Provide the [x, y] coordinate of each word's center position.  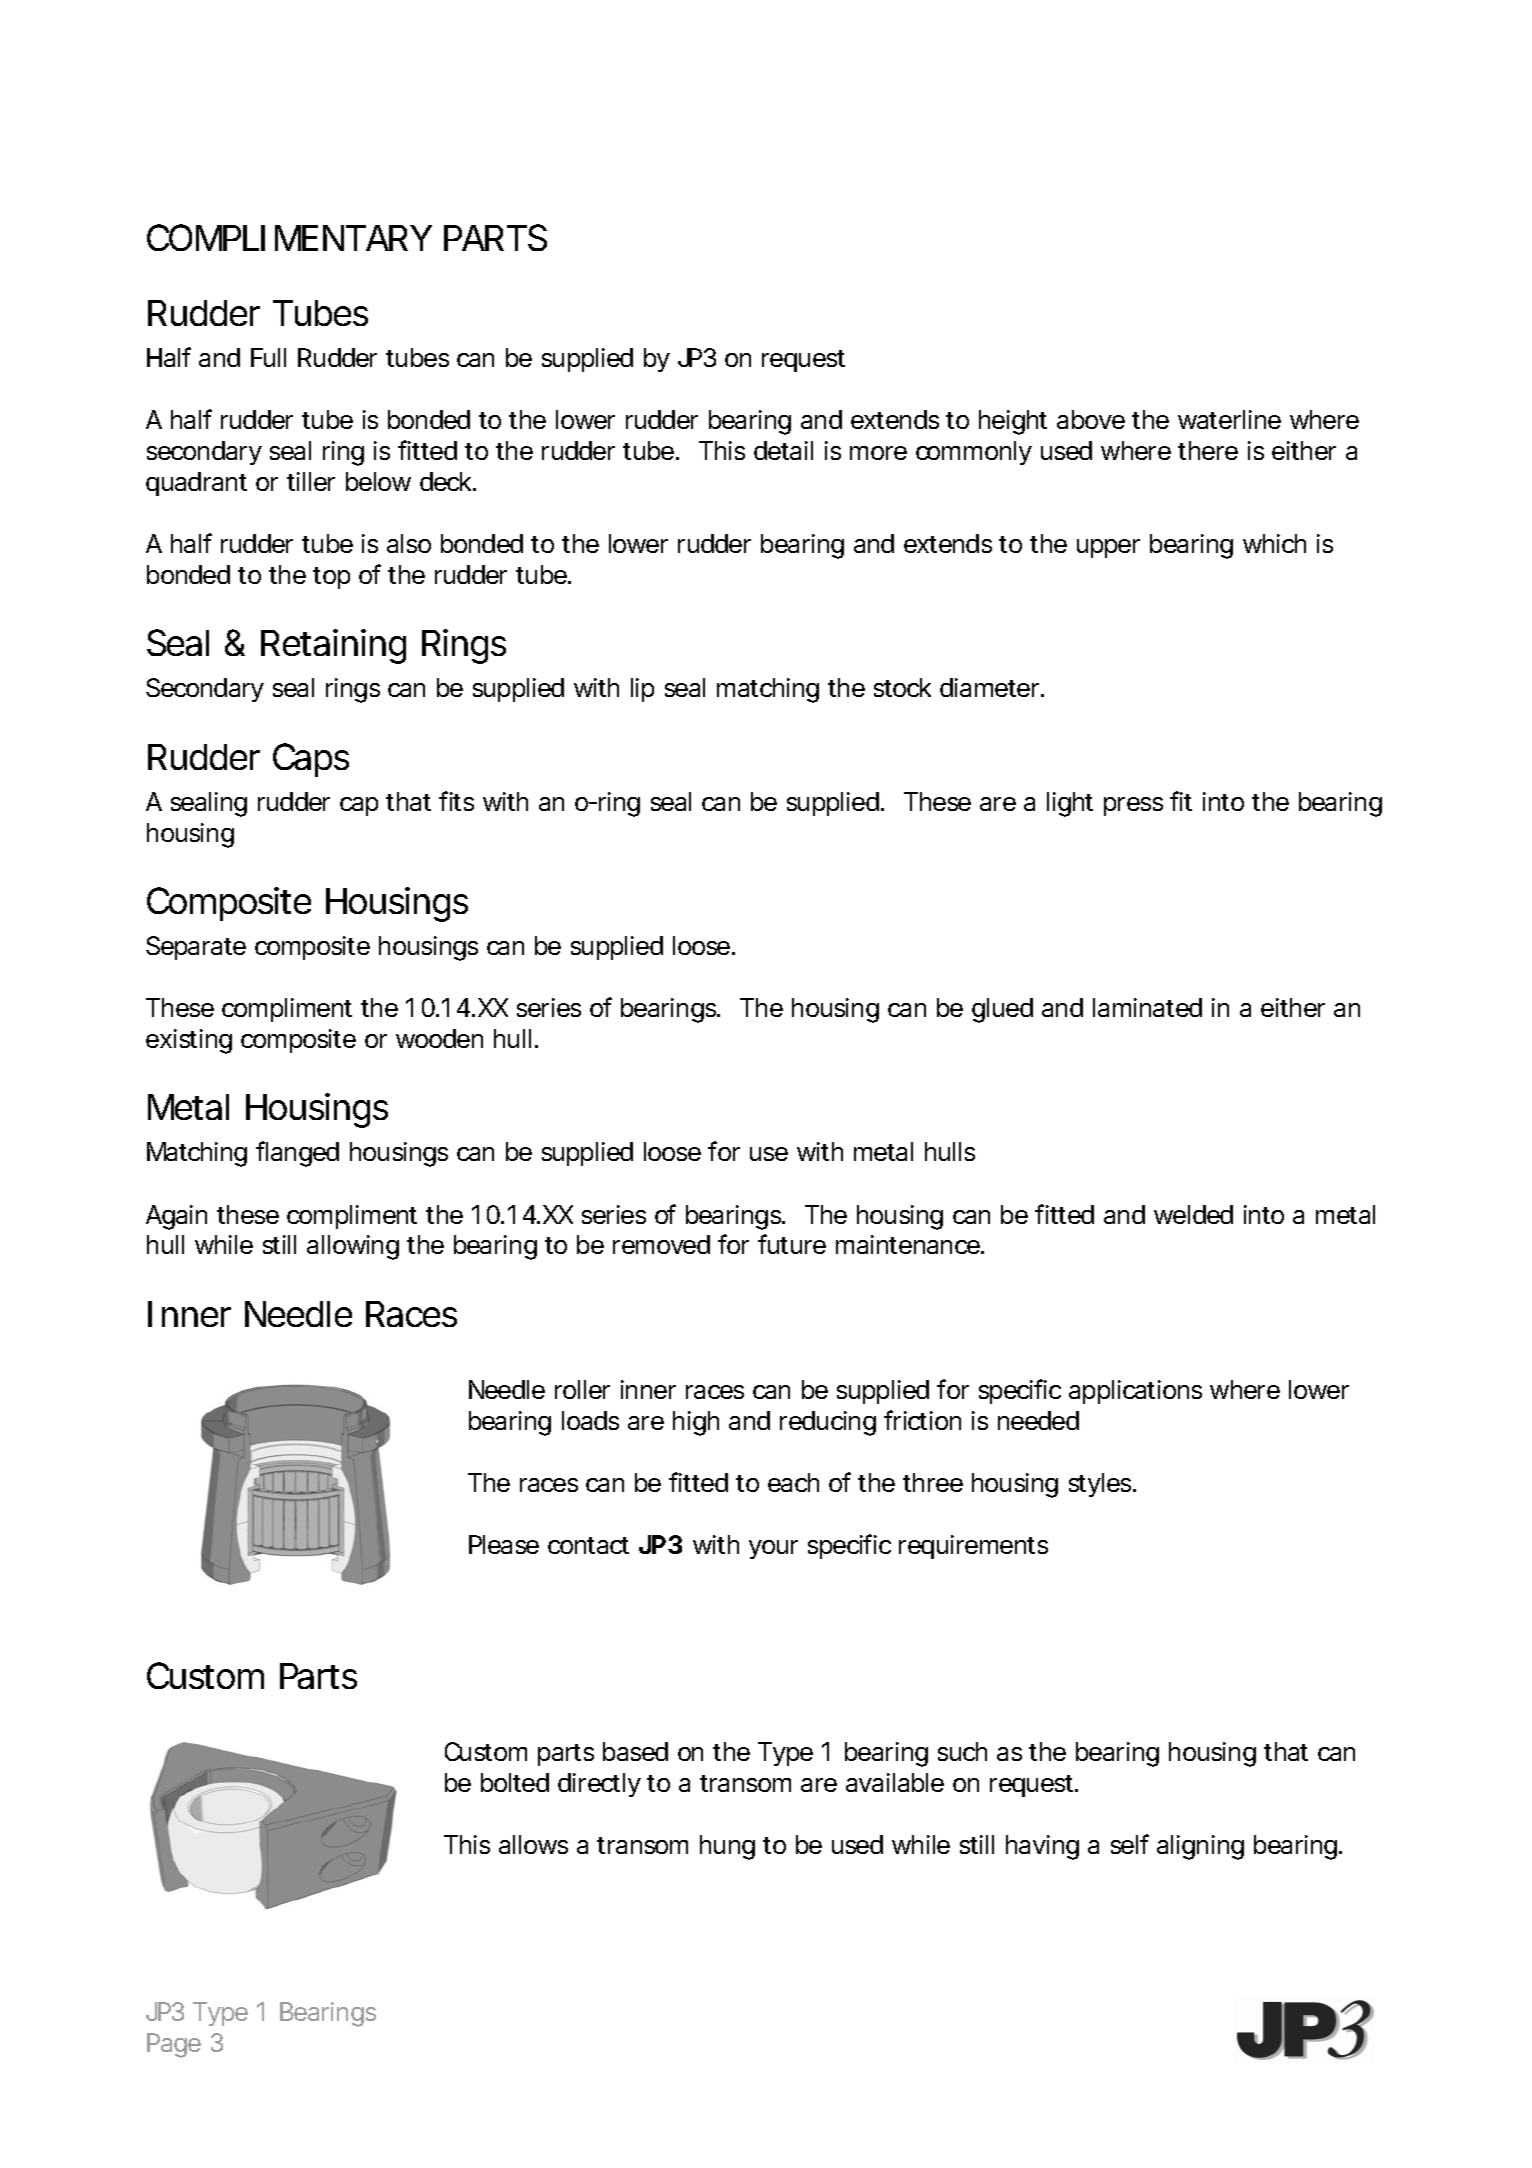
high [696, 1423]
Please [504, 1544]
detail [783, 450]
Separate [196, 948]
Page [174, 2045]
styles [1102, 1485]
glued [1002, 1010]
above [1091, 419]
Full [268, 357]
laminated [1147, 1007]
